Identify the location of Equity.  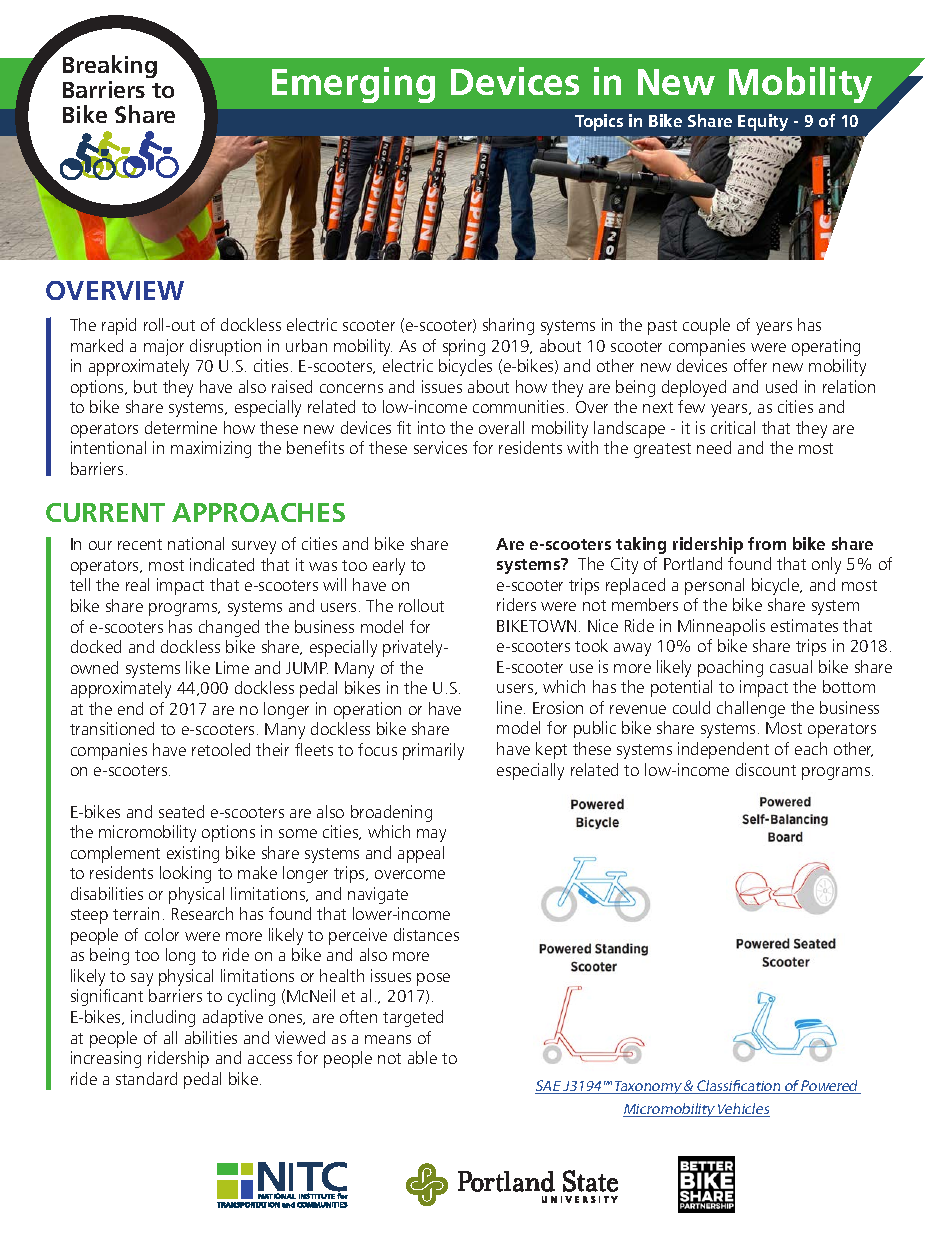
(763, 122).
